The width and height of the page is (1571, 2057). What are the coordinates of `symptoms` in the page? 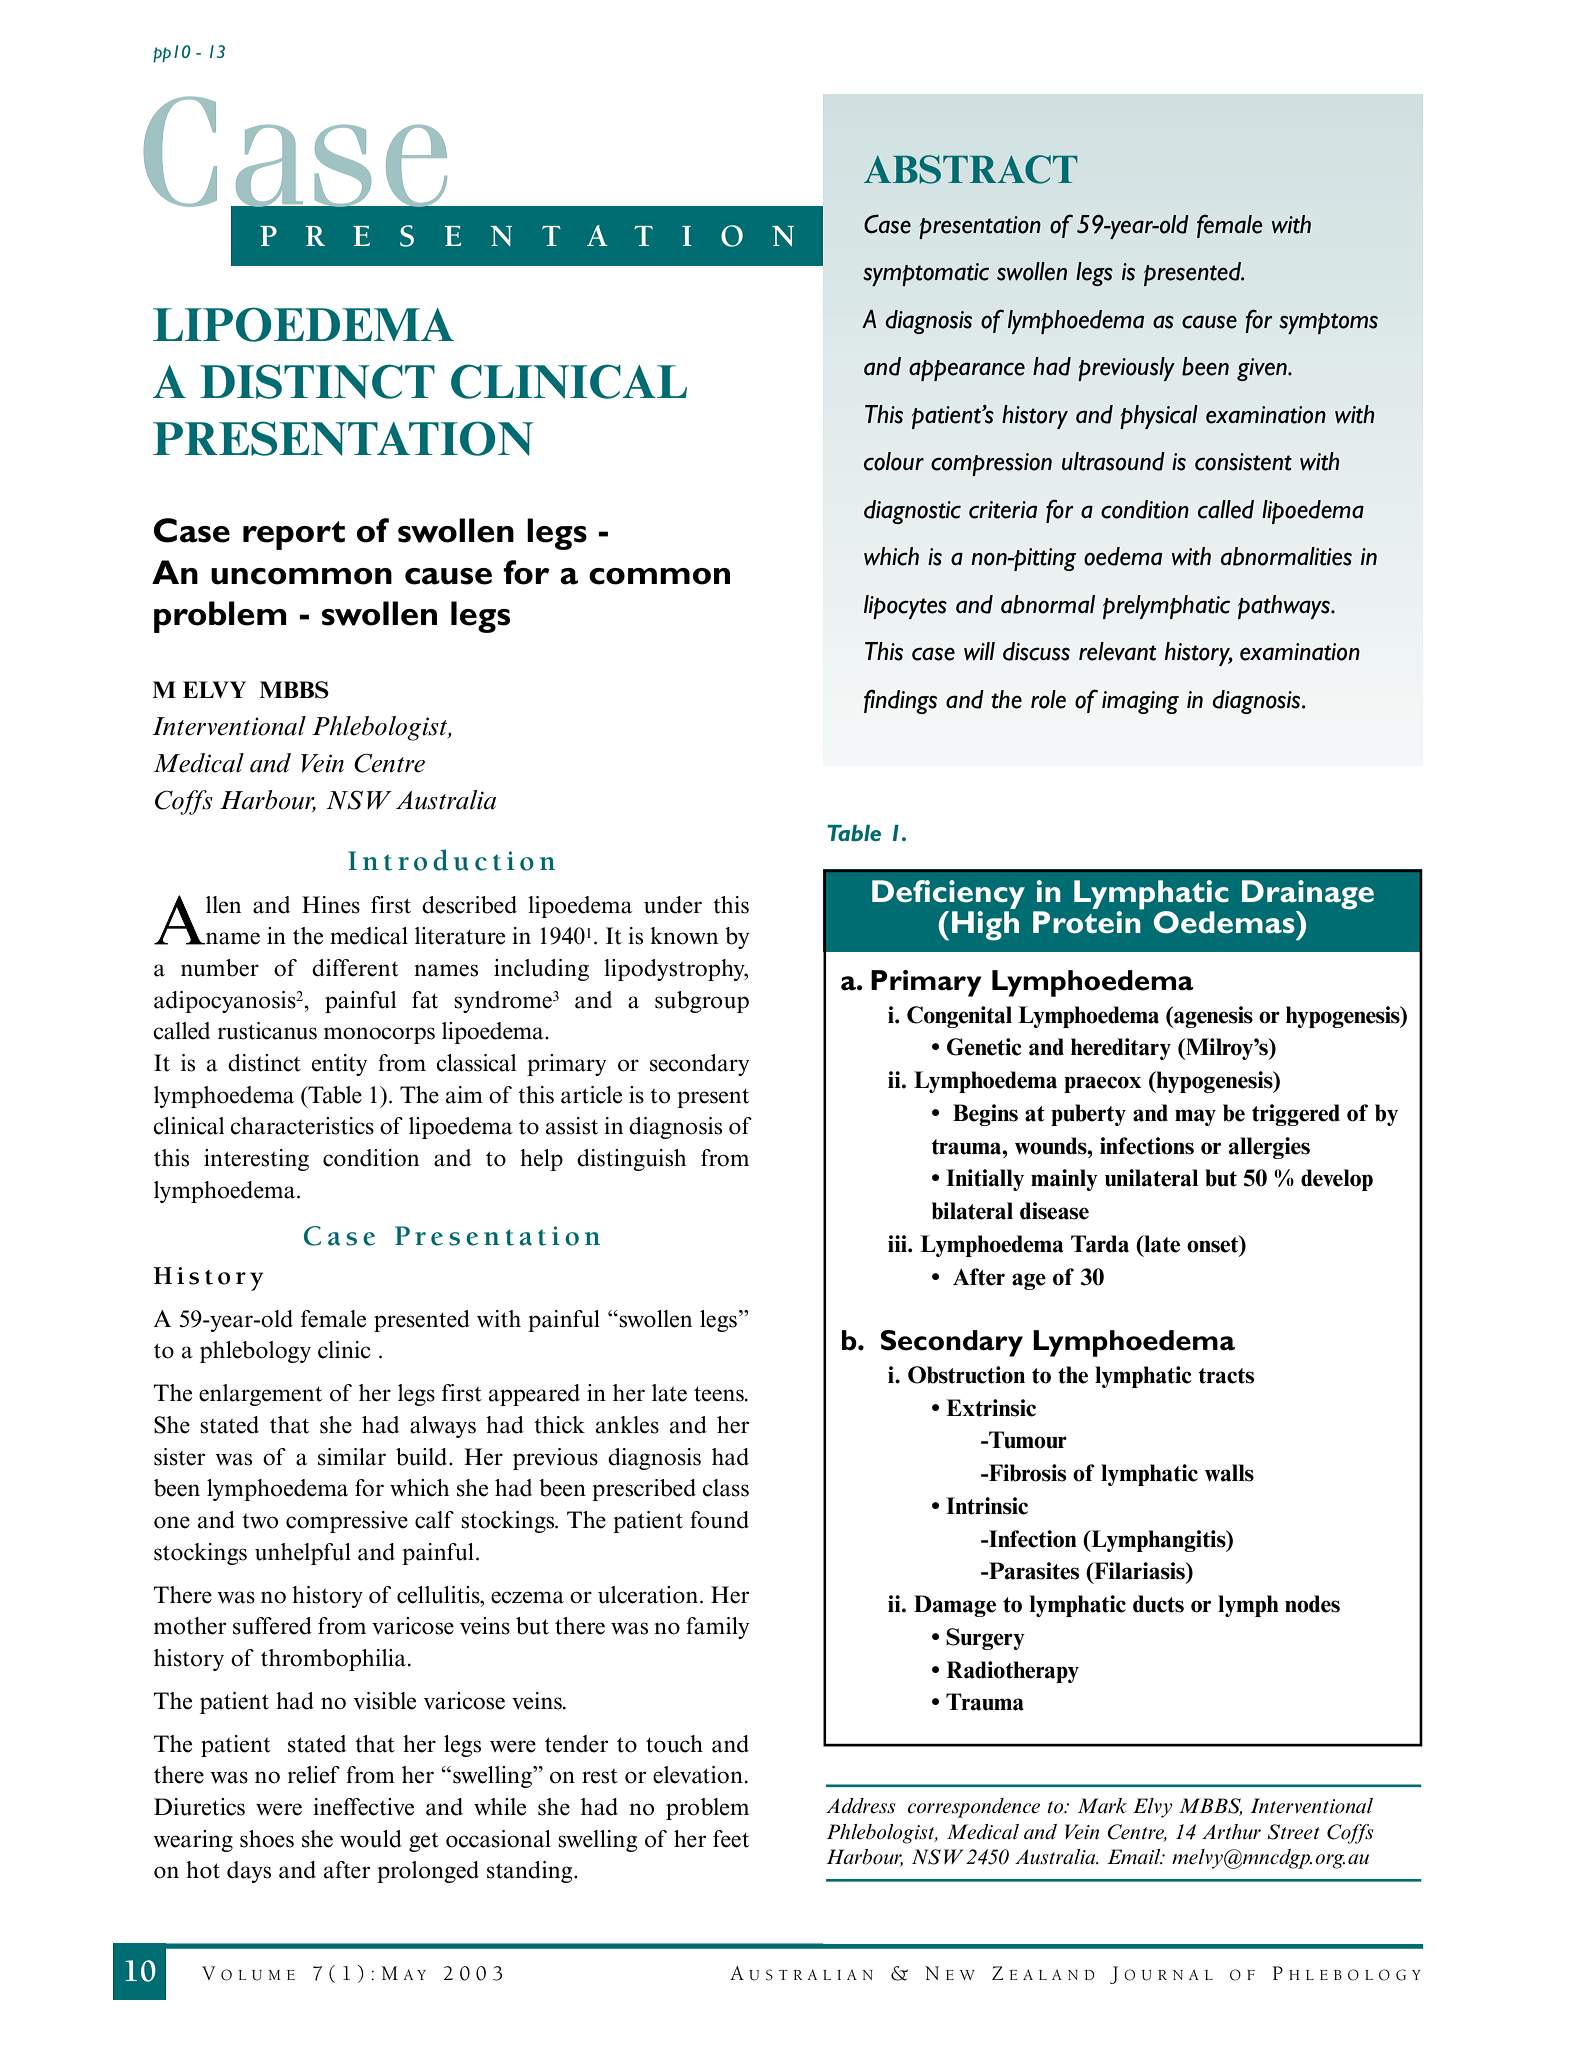 It's located at (1328, 323).
